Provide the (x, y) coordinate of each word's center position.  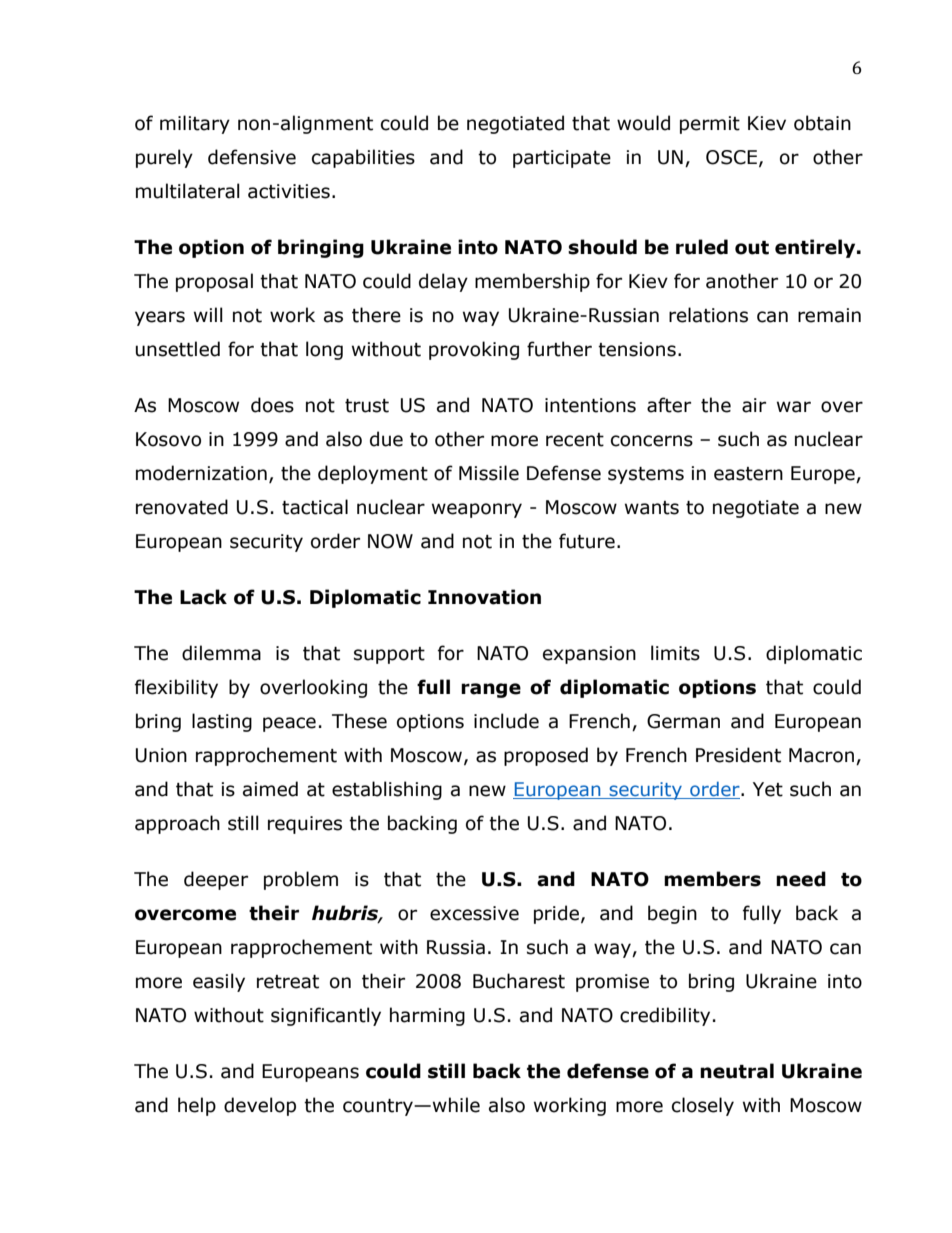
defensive (252, 157)
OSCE (731, 157)
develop (260, 1106)
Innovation (484, 597)
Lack (203, 597)
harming (427, 1016)
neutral (737, 1071)
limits (675, 653)
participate (562, 159)
